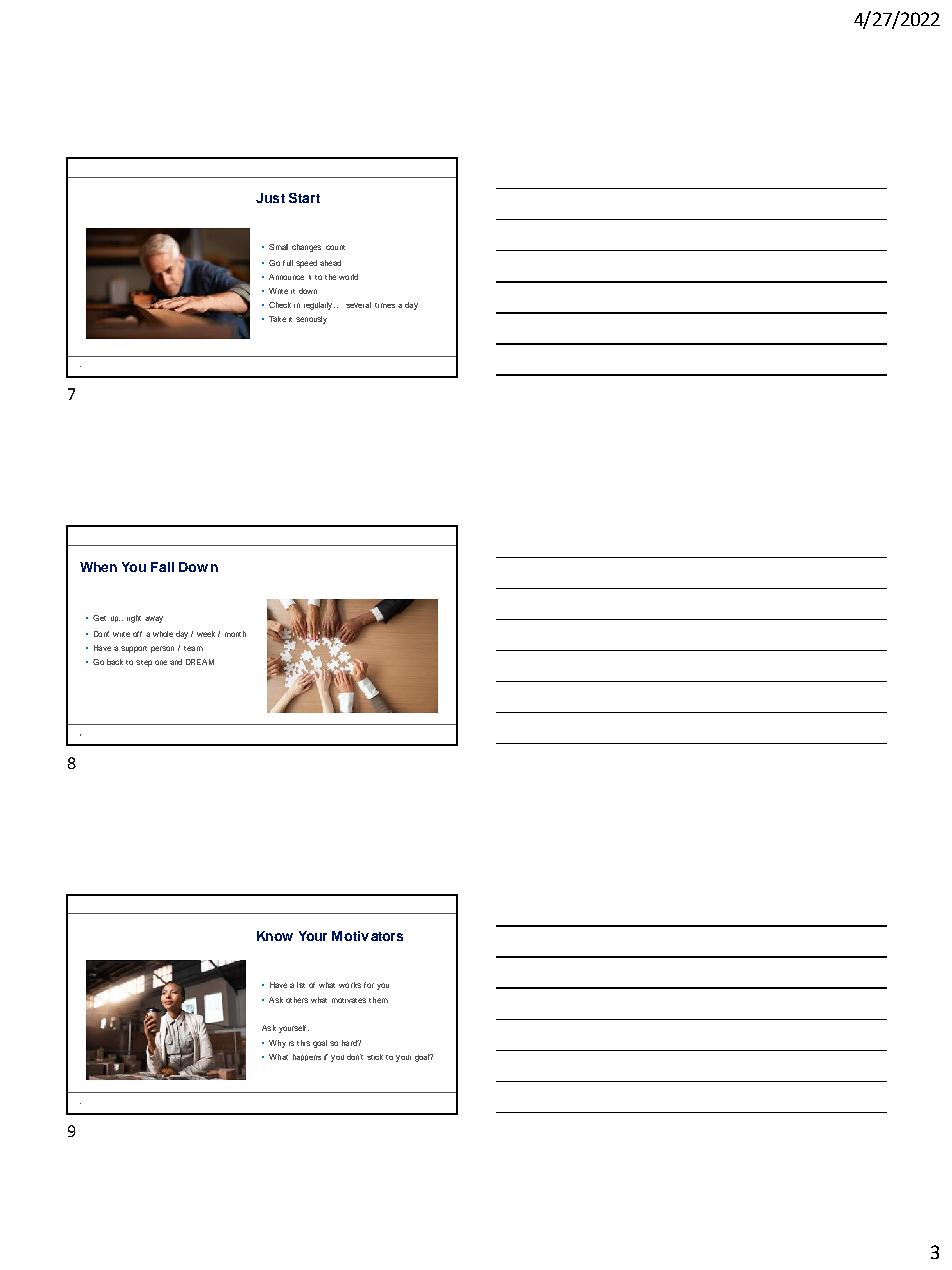  I want to click on Just, so click(270, 198).
